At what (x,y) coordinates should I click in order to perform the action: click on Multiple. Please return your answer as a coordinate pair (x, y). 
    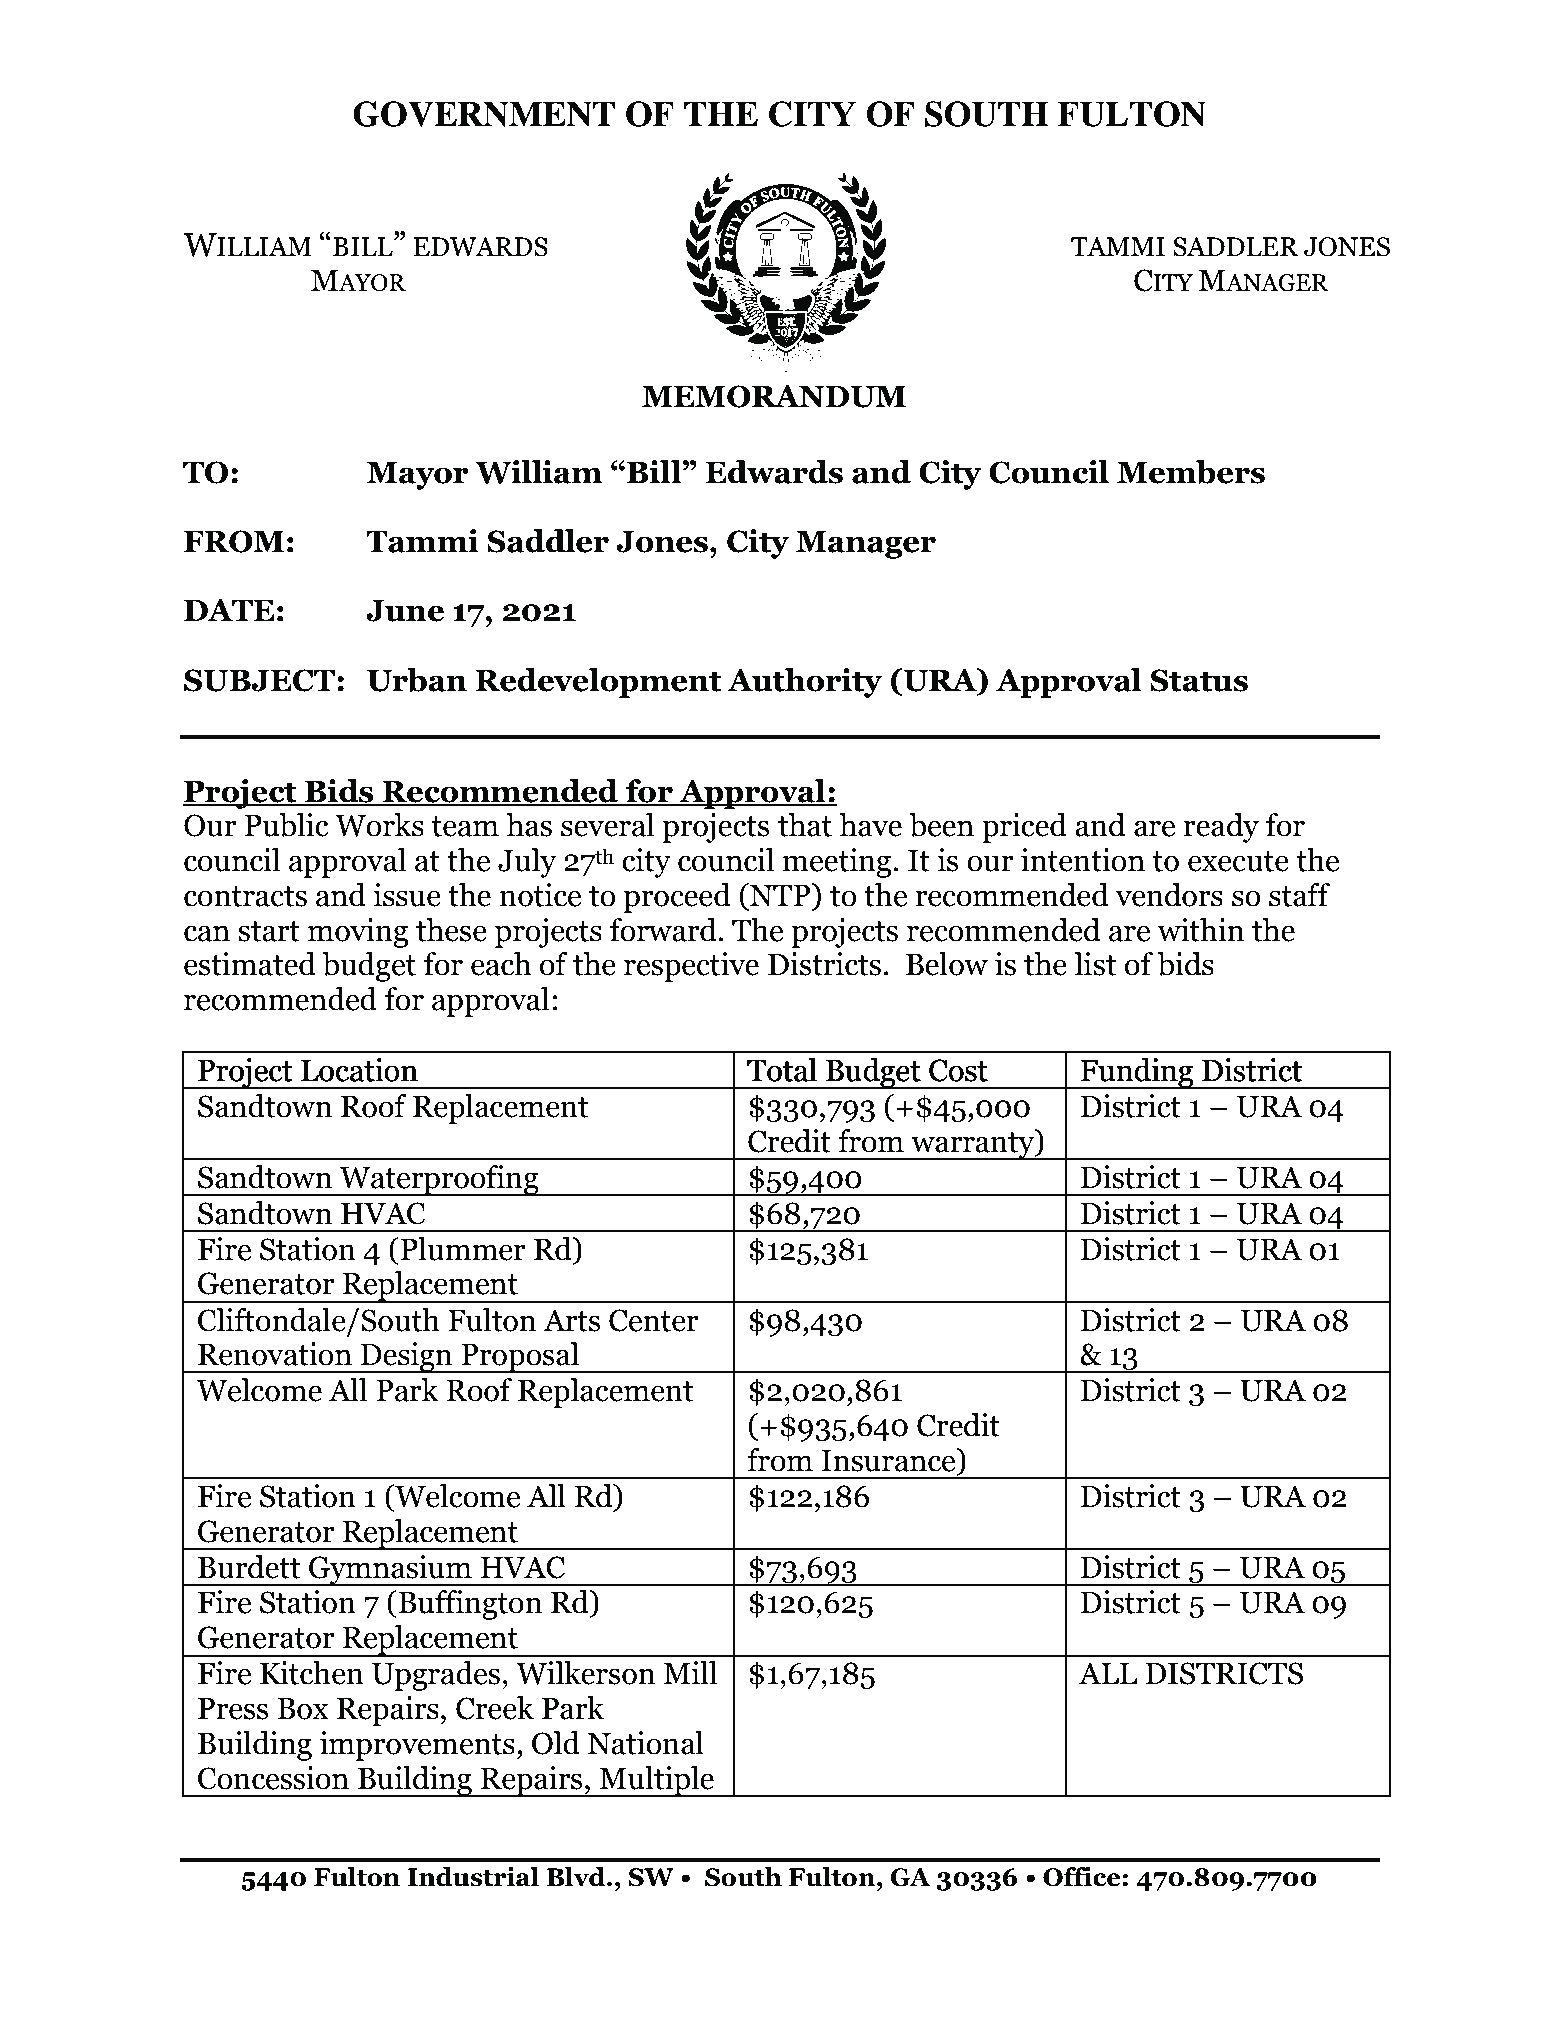
    Looking at the image, I should click on (657, 1781).
